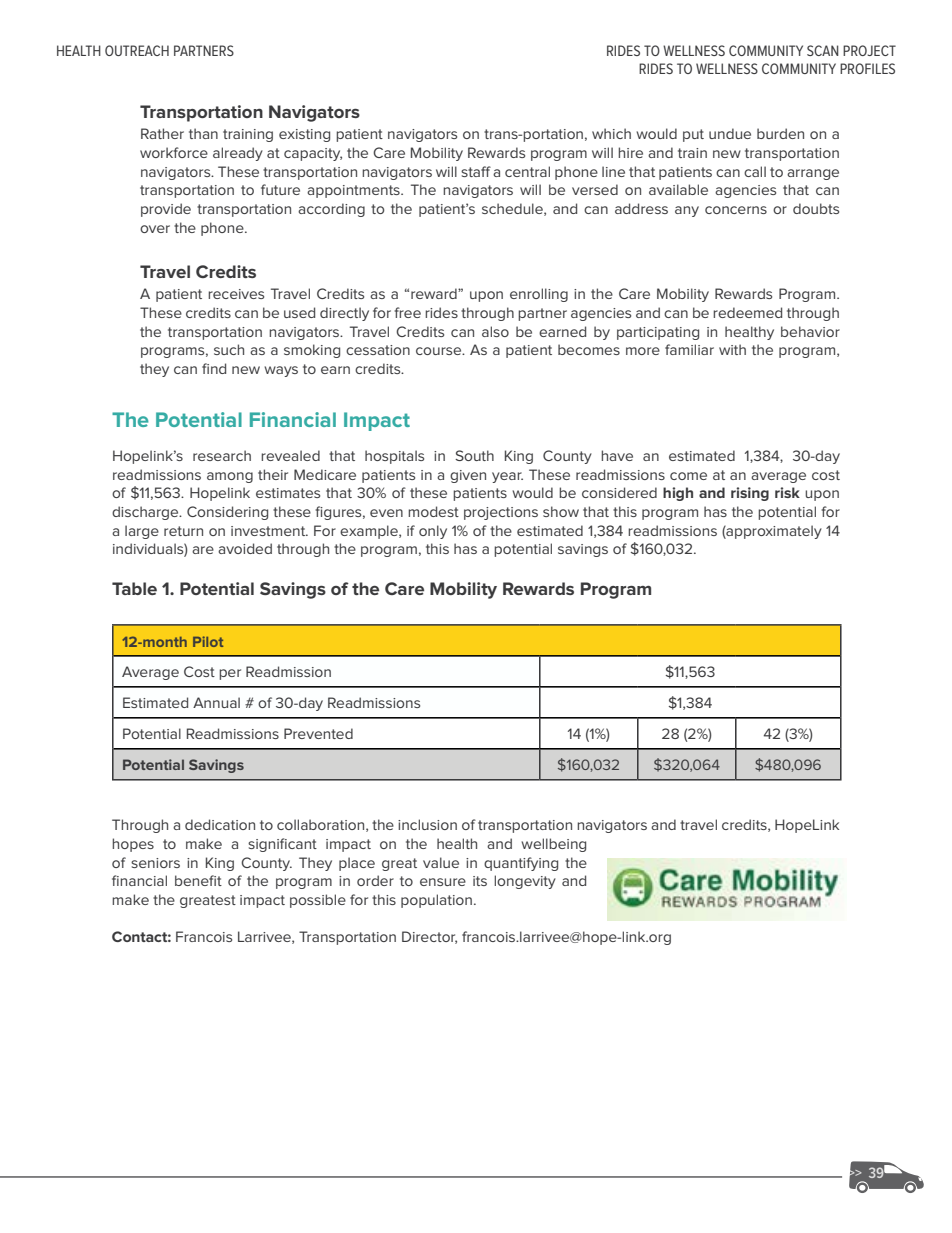 Image resolution: width=952 pixels, height=1233 pixels. Describe the element at coordinates (203, 133) in the screenshot. I see `than` at that location.
